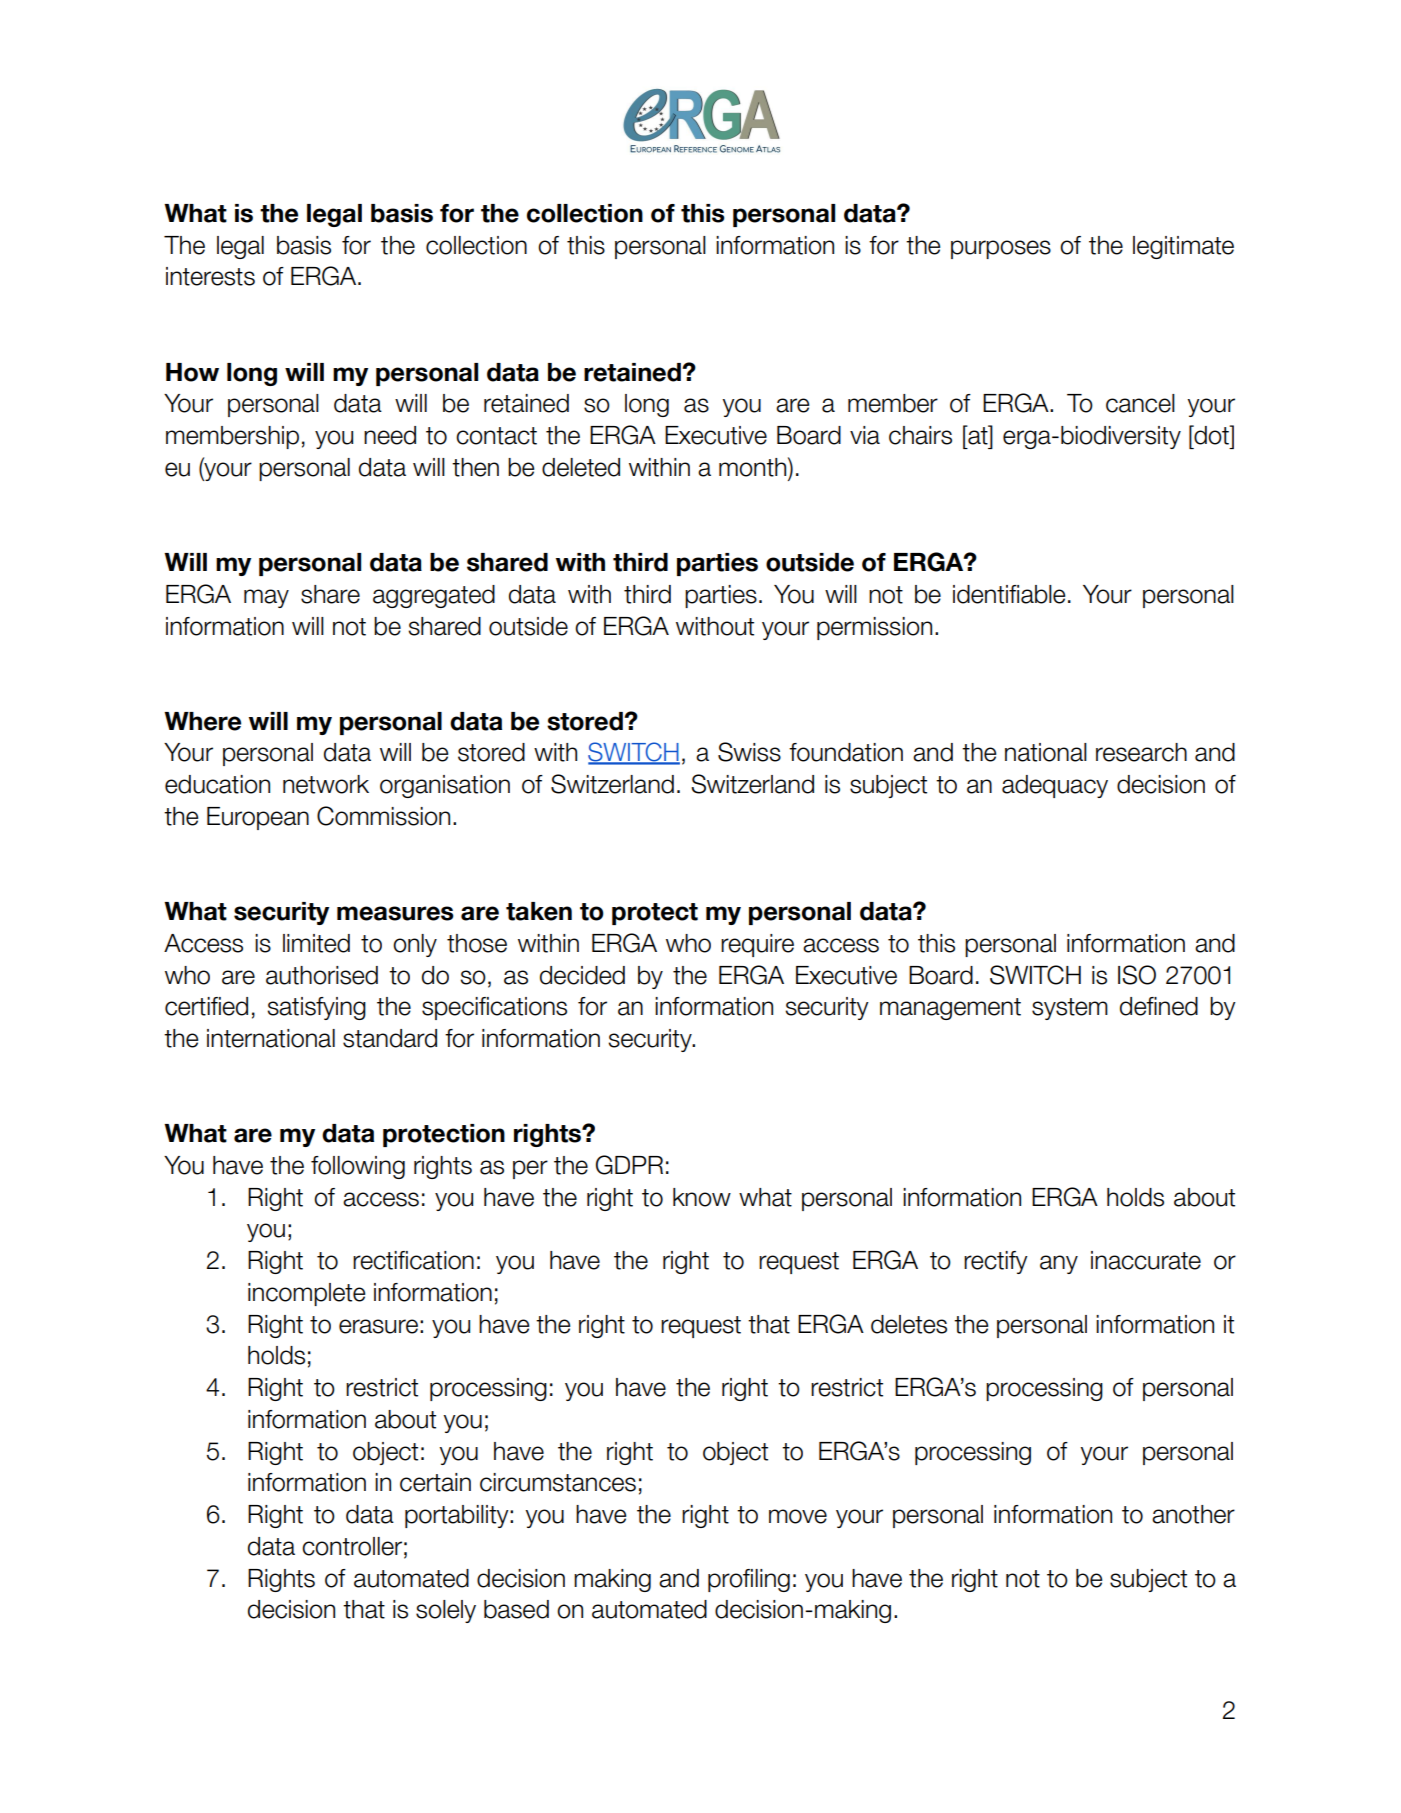  I want to click on profiling, so click(749, 1580).
